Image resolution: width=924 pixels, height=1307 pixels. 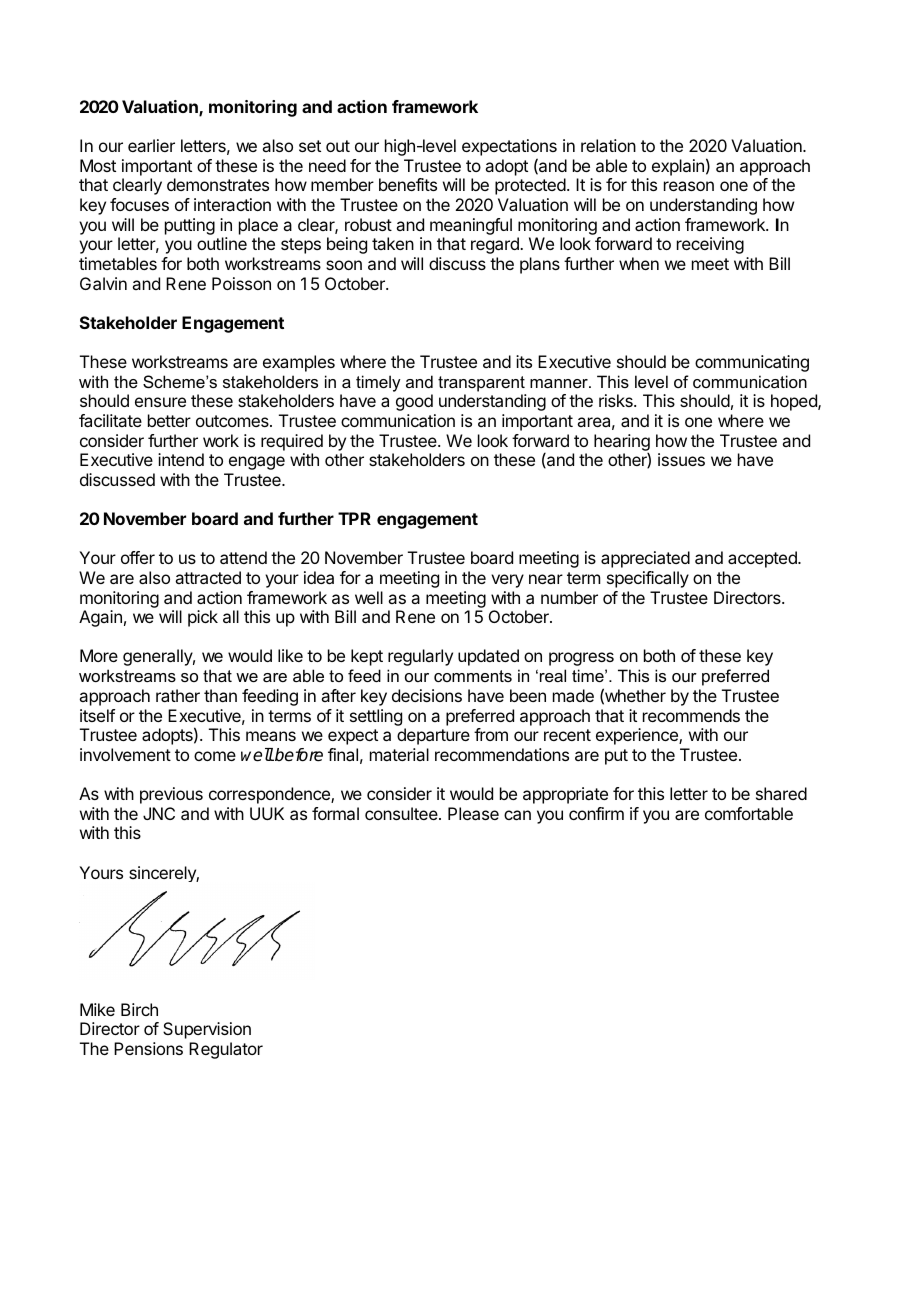 What do you see at coordinates (689, 186) in the image?
I see `reason` at bounding box center [689, 186].
